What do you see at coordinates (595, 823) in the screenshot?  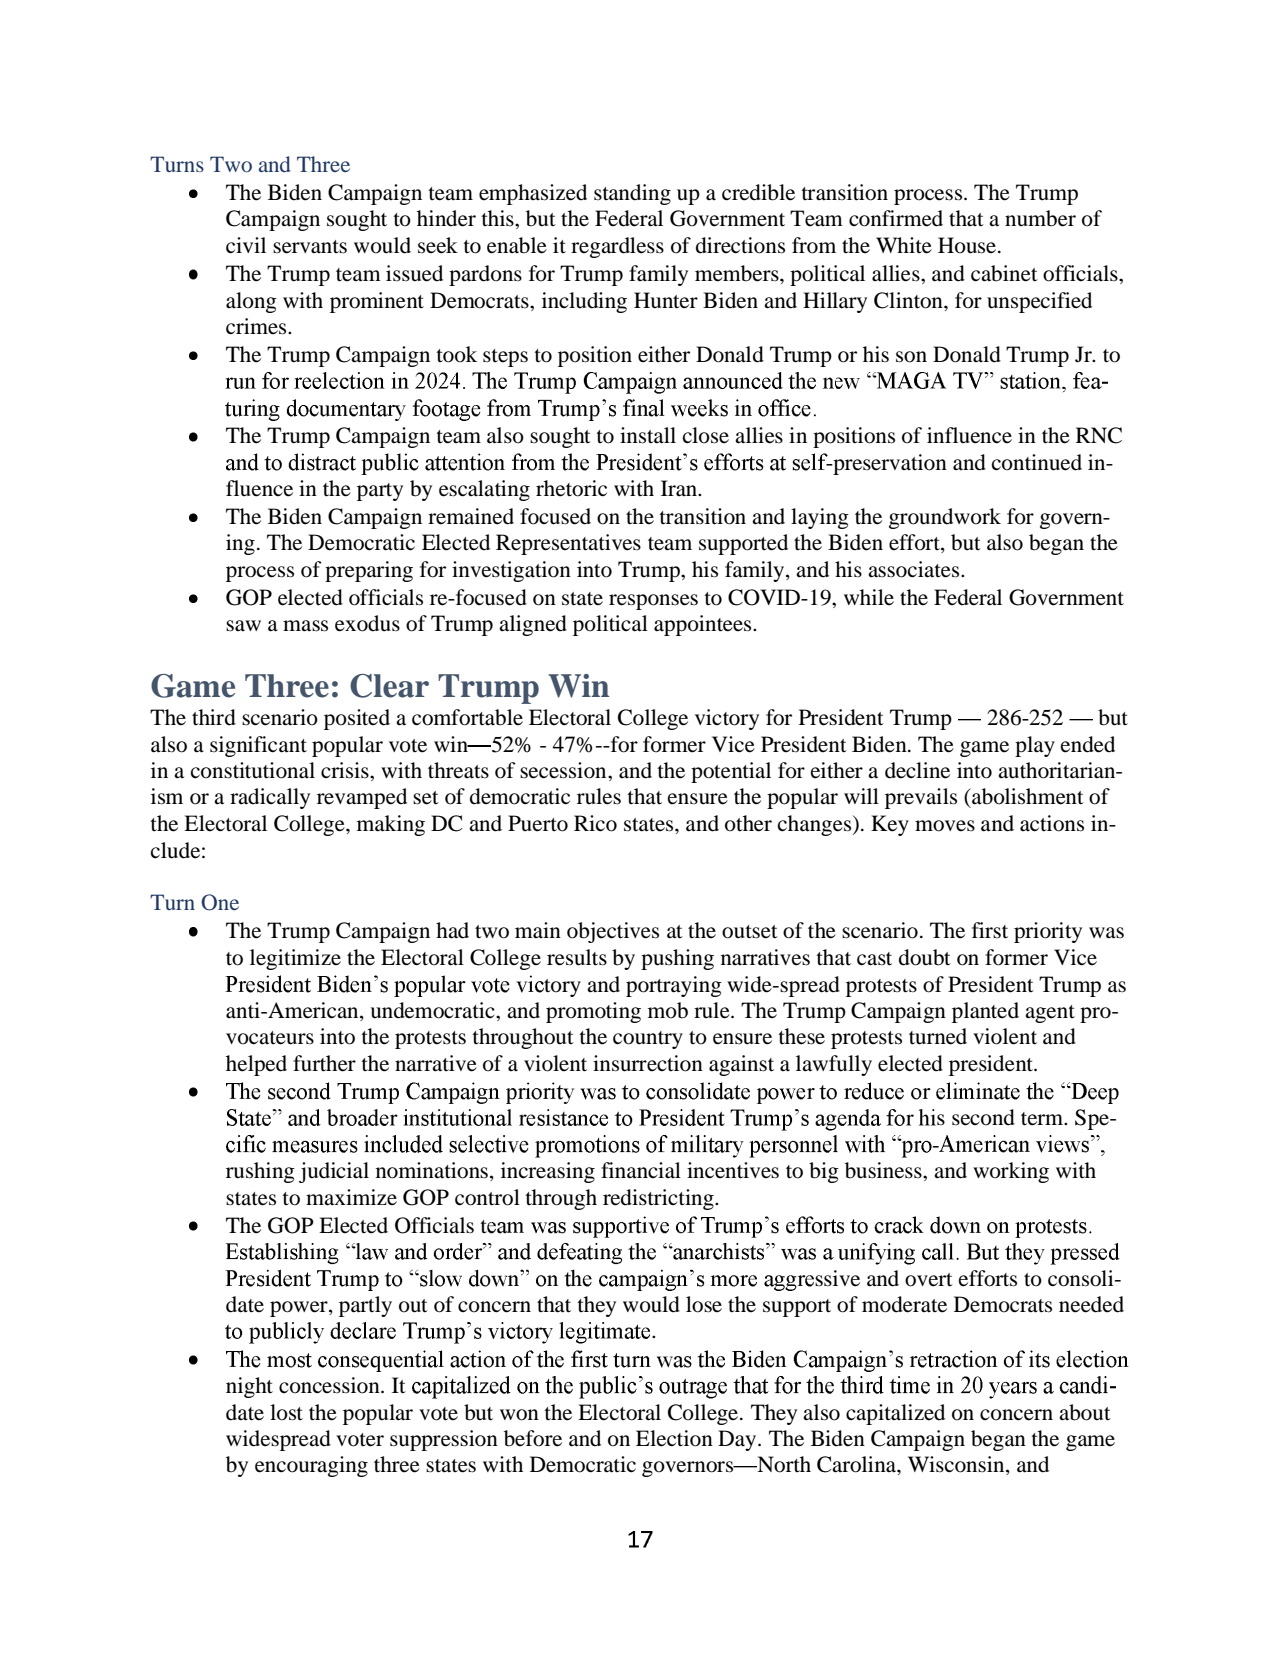 I see `Rico` at bounding box center [595, 823].
